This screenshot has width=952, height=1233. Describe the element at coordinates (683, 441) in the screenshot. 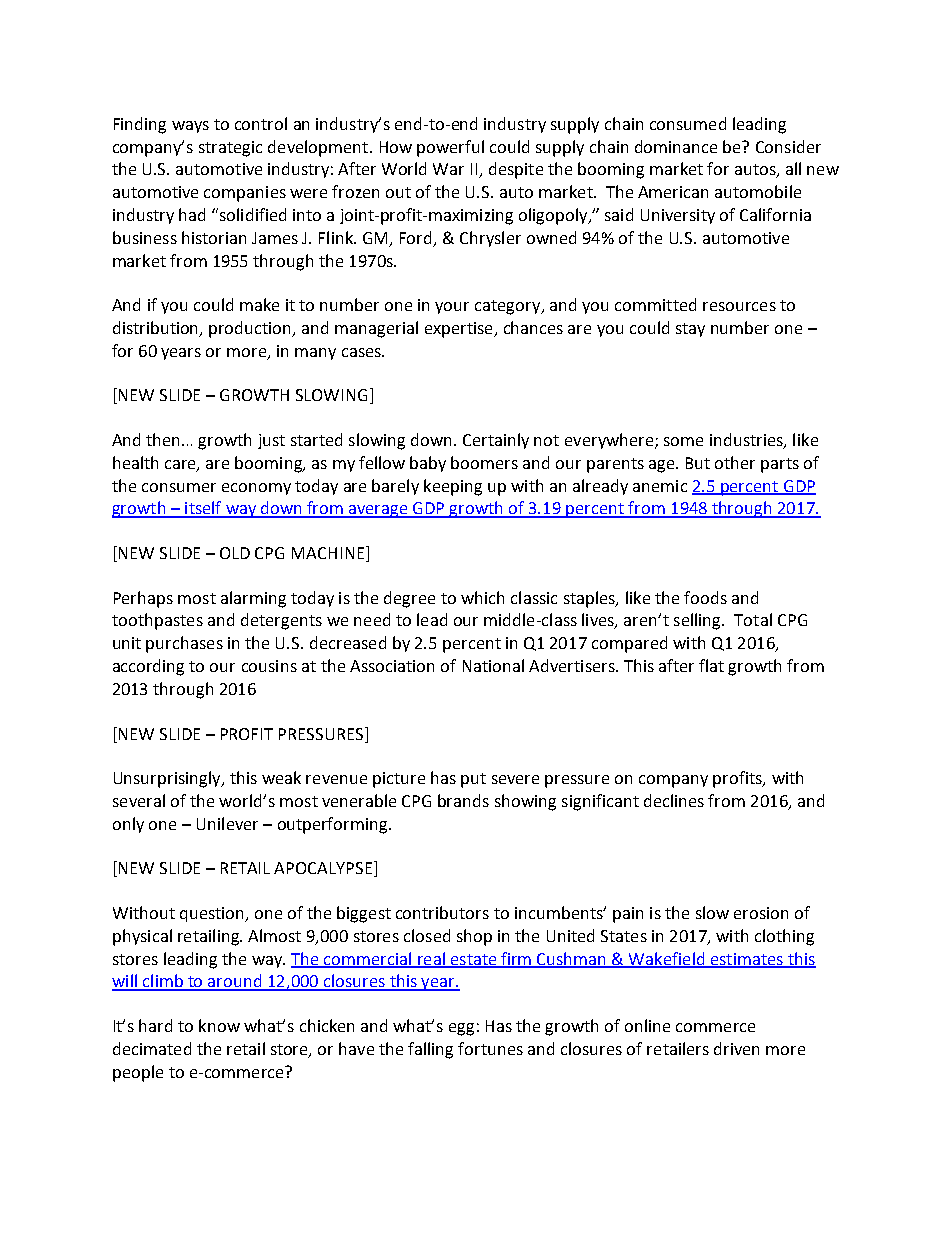

I see `some` at that location.
